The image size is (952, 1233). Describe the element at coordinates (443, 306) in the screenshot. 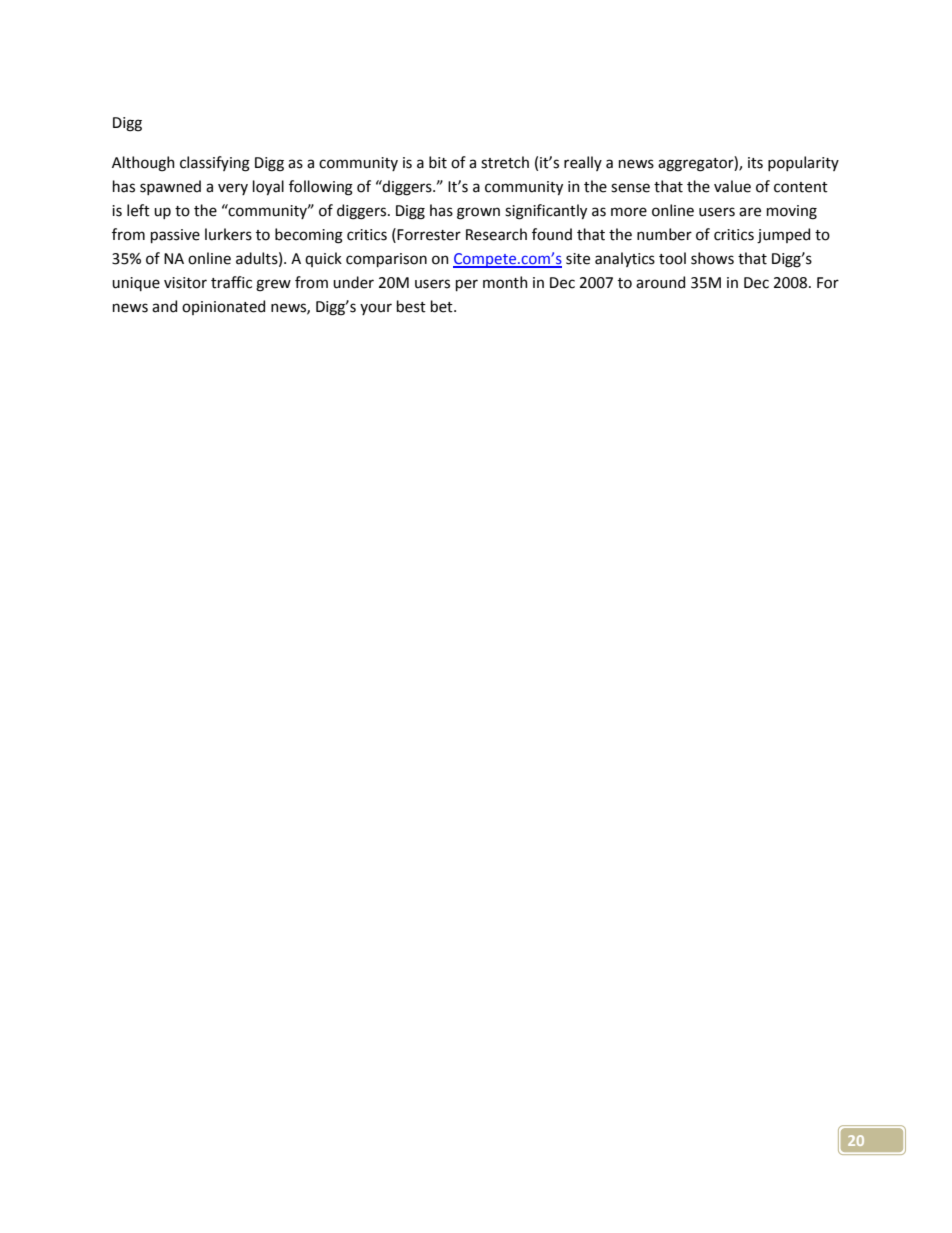

I see `bet` at that location.
